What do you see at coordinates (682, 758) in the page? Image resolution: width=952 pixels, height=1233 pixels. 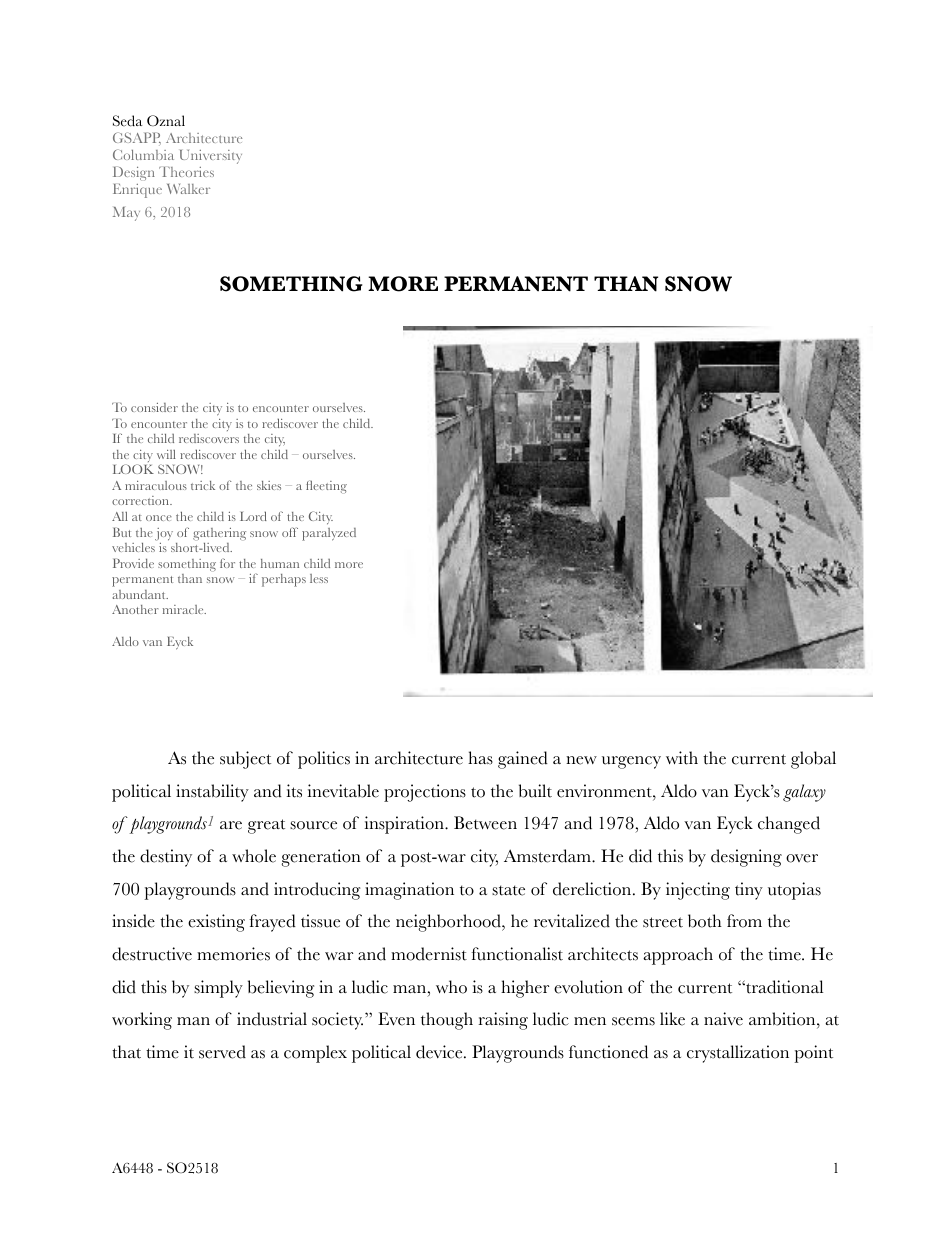 I see `with` at bounding box center [682, 758].
